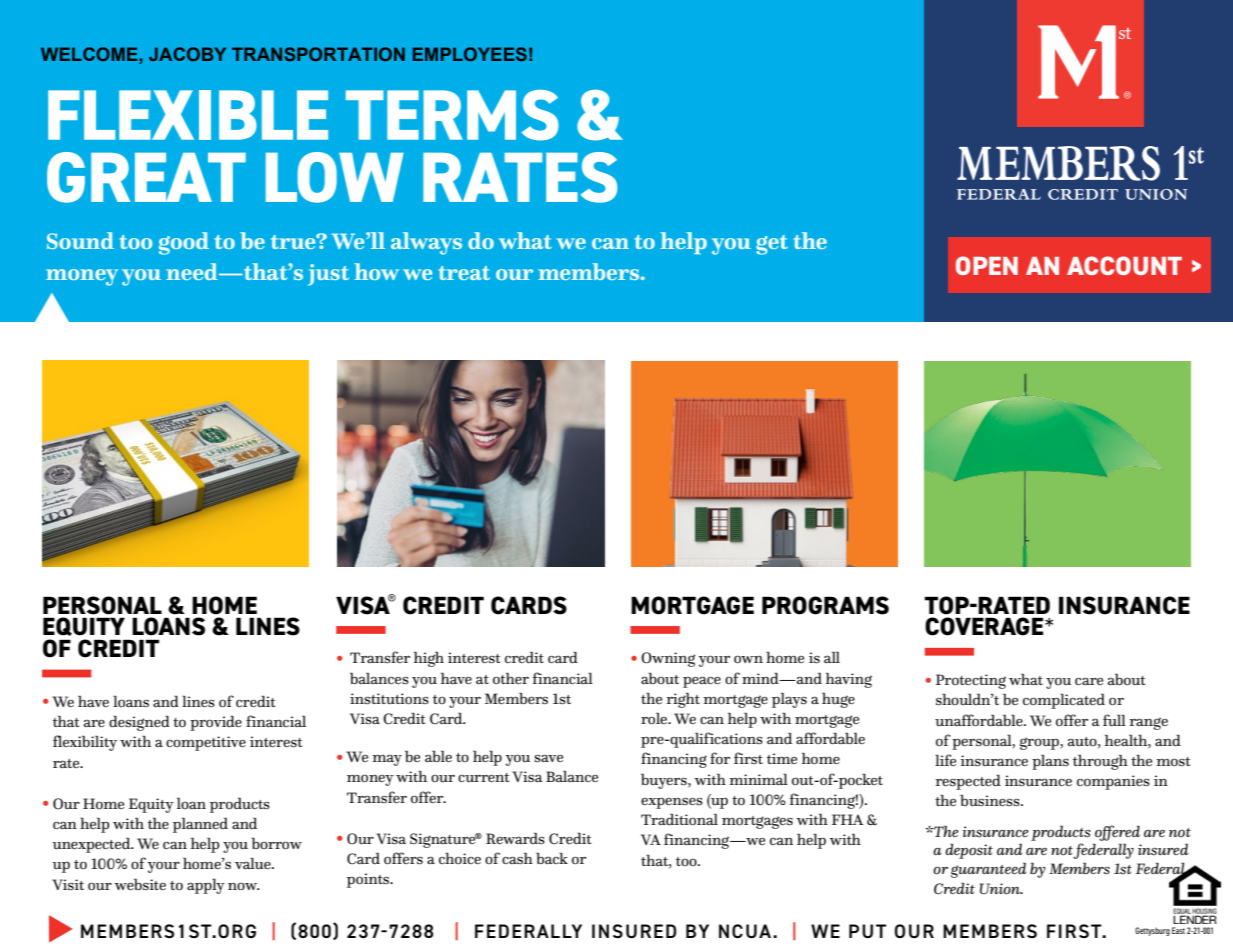 The height and width of the page is (952, 1233). Describe the element at coordinates (1064, 701) in the page. I see `complicated` at that location.
